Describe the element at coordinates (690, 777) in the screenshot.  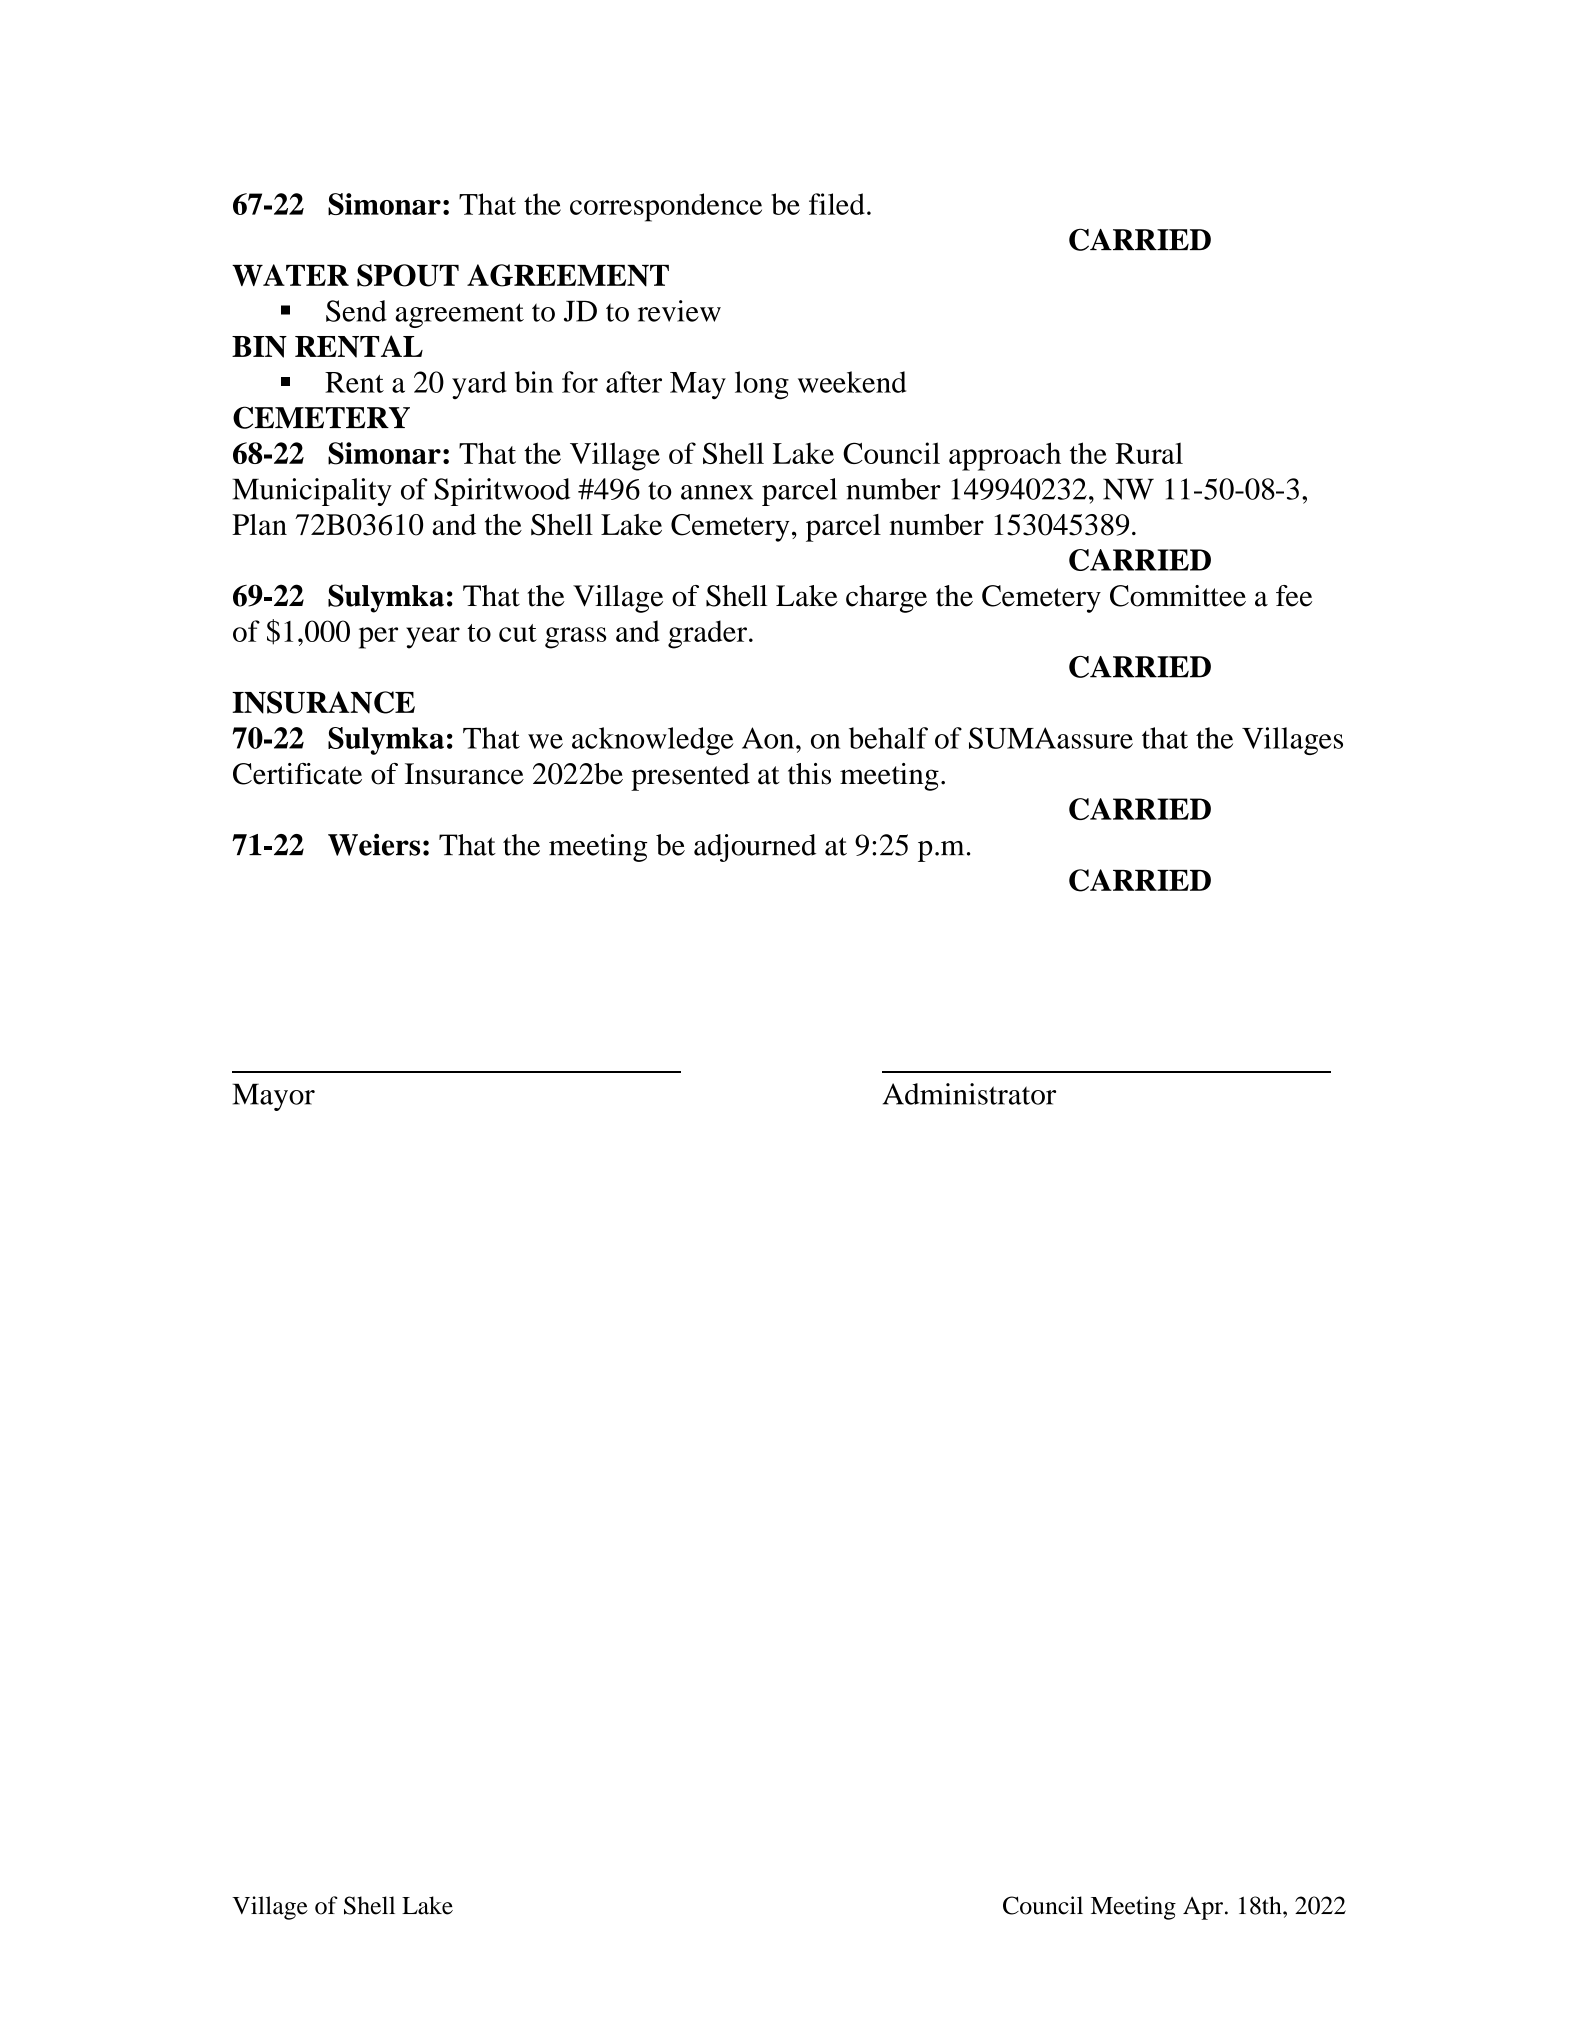
I see `presented` at that location.
